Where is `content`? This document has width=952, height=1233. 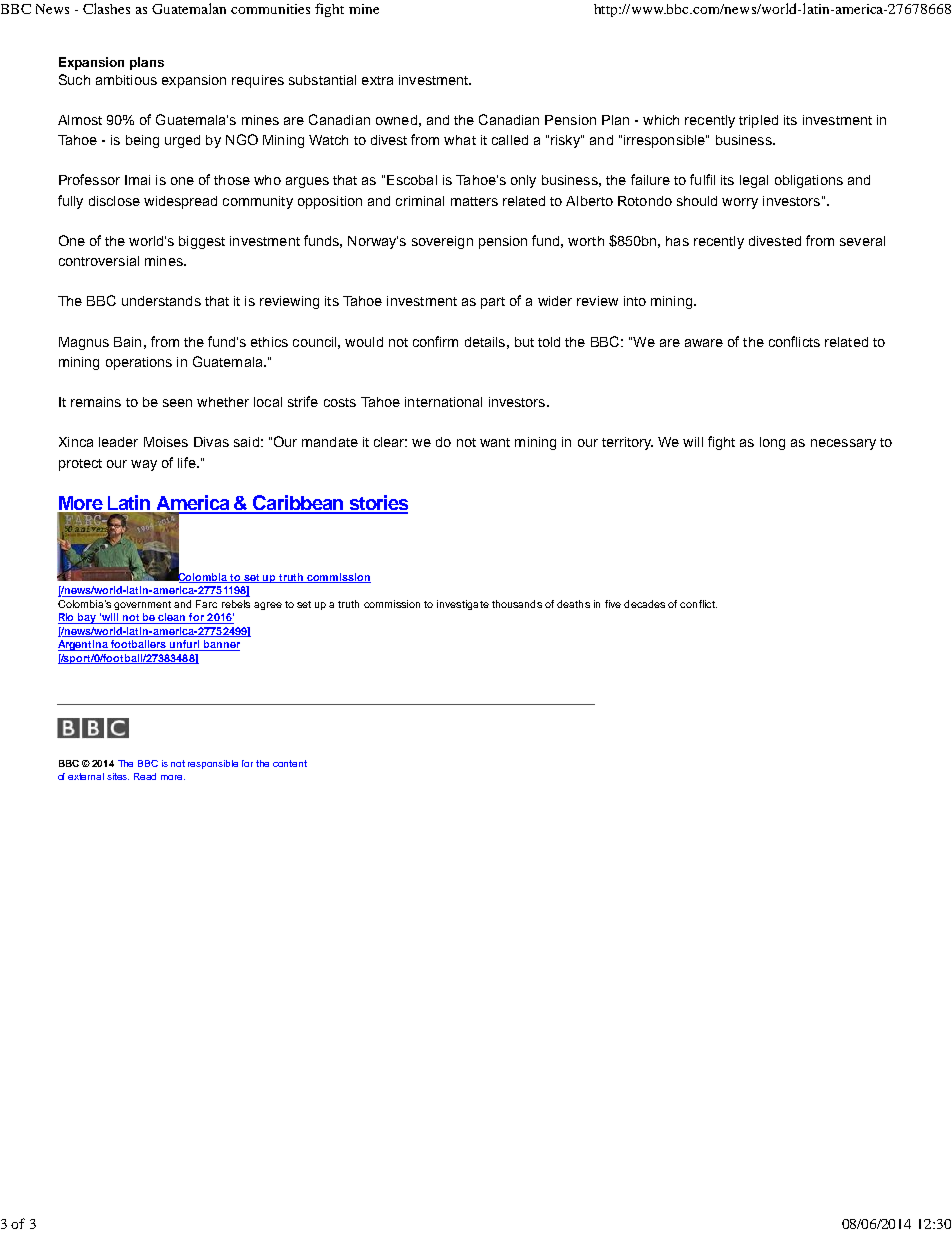 content is located at coordinates (290, 763).
